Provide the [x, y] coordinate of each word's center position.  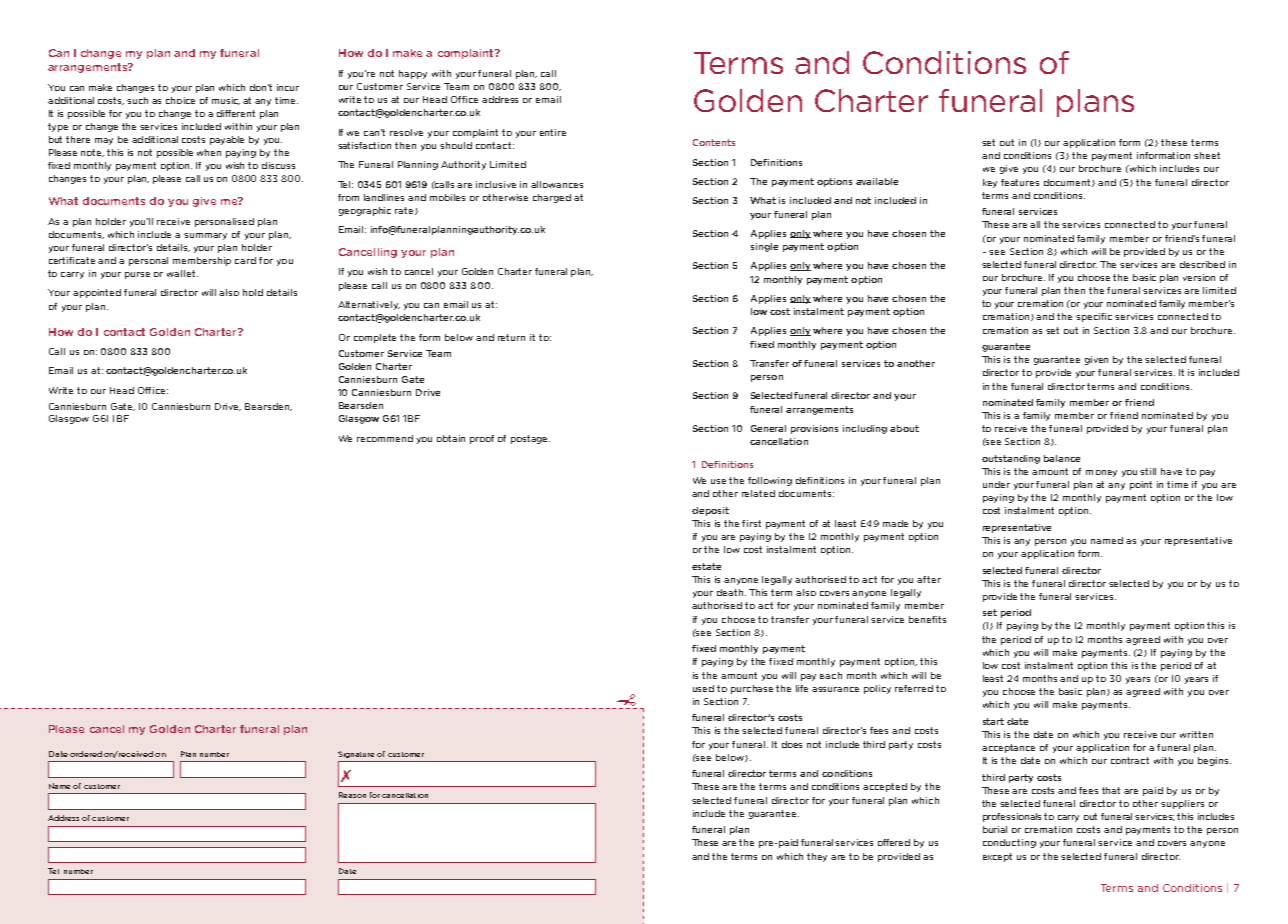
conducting [1009, 843]
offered [894, 842]
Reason [352, 795]
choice [180, 100]
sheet [1207, 155]
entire [553, 132]
